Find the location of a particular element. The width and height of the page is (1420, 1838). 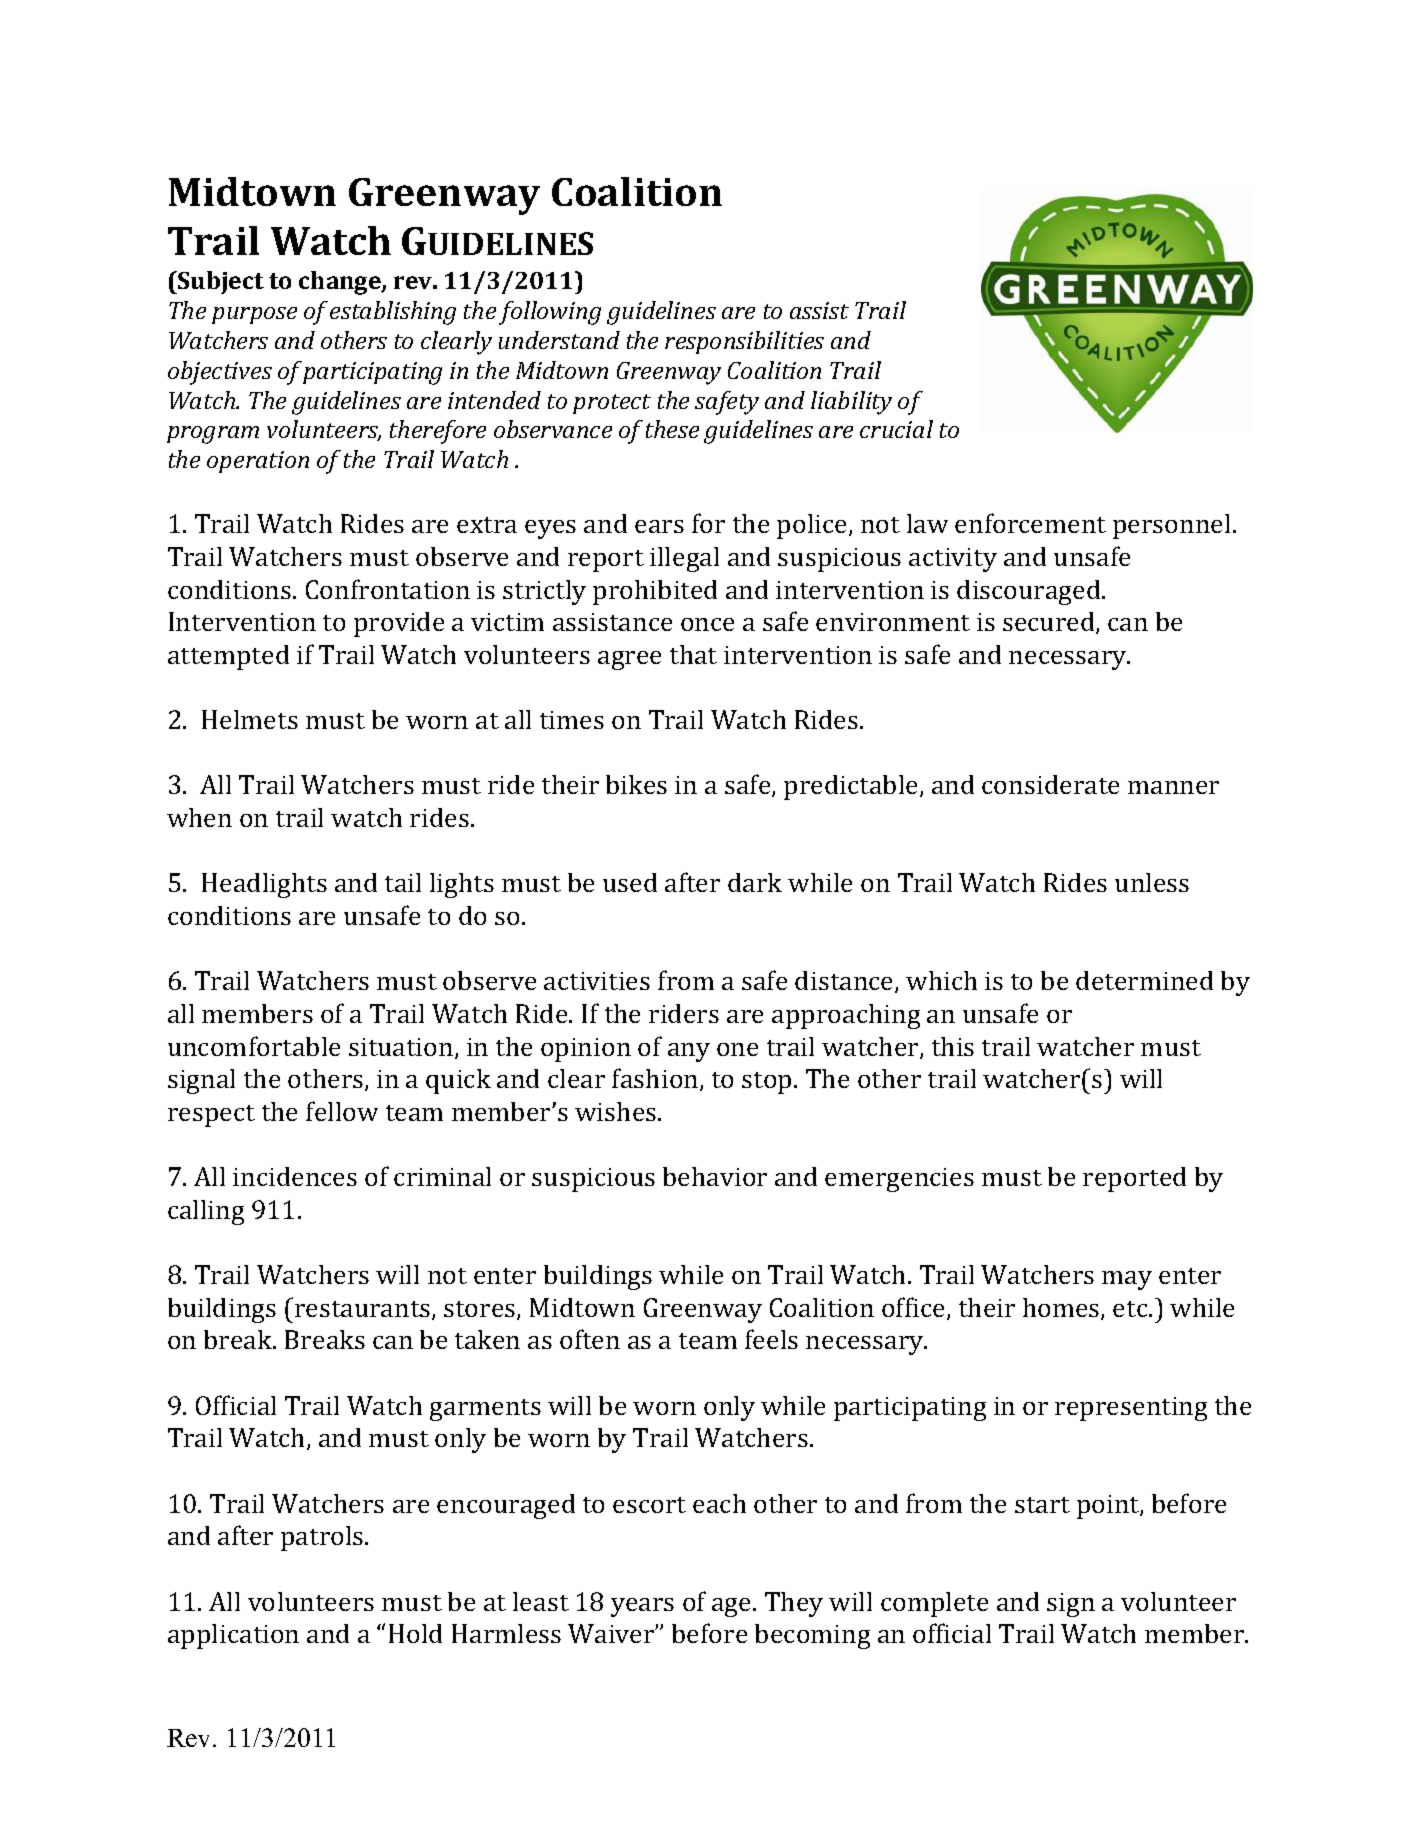

emergencies is located at coordinates (899, 1180).
